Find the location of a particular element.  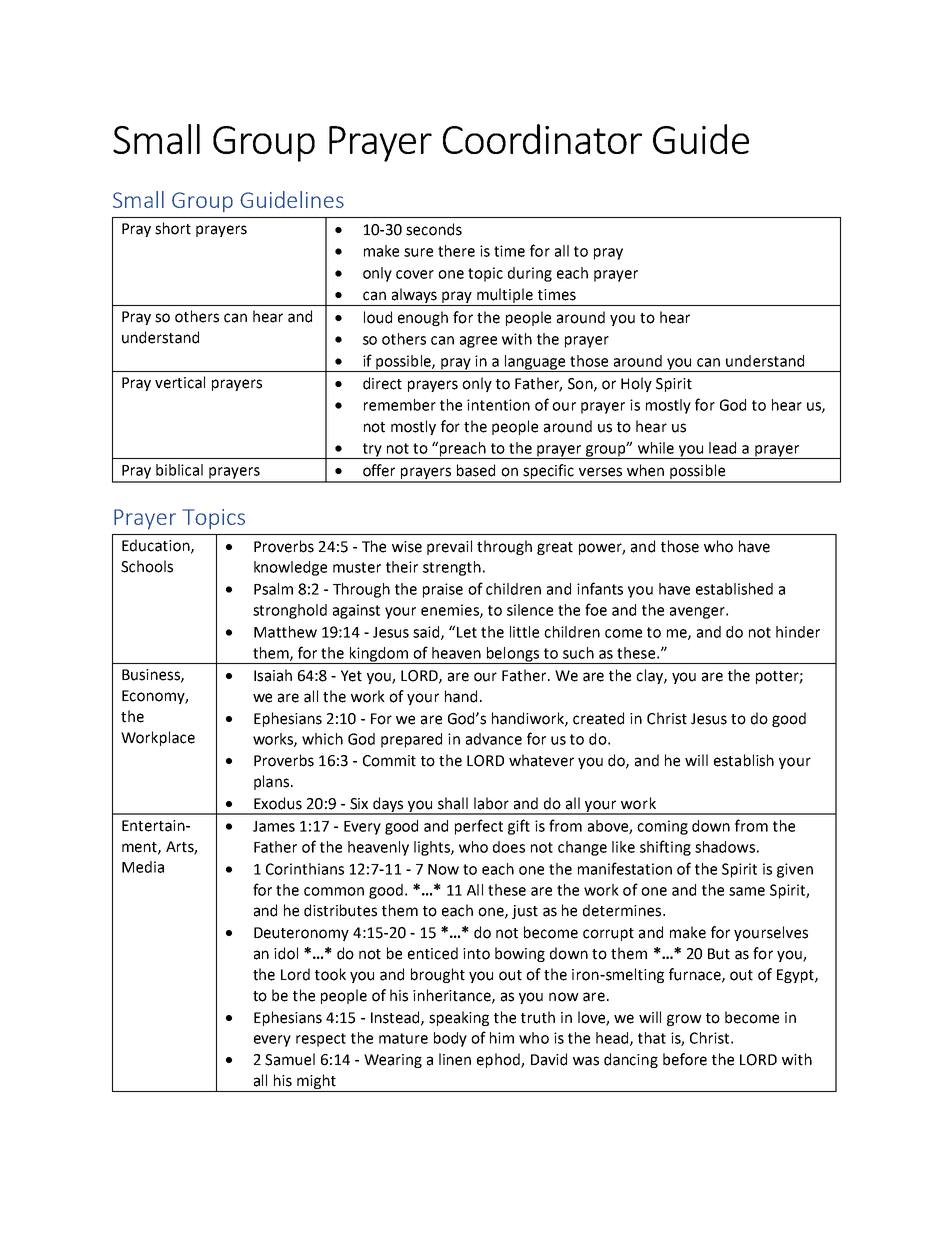

Coordinator is located at coordinates (542, 139).
